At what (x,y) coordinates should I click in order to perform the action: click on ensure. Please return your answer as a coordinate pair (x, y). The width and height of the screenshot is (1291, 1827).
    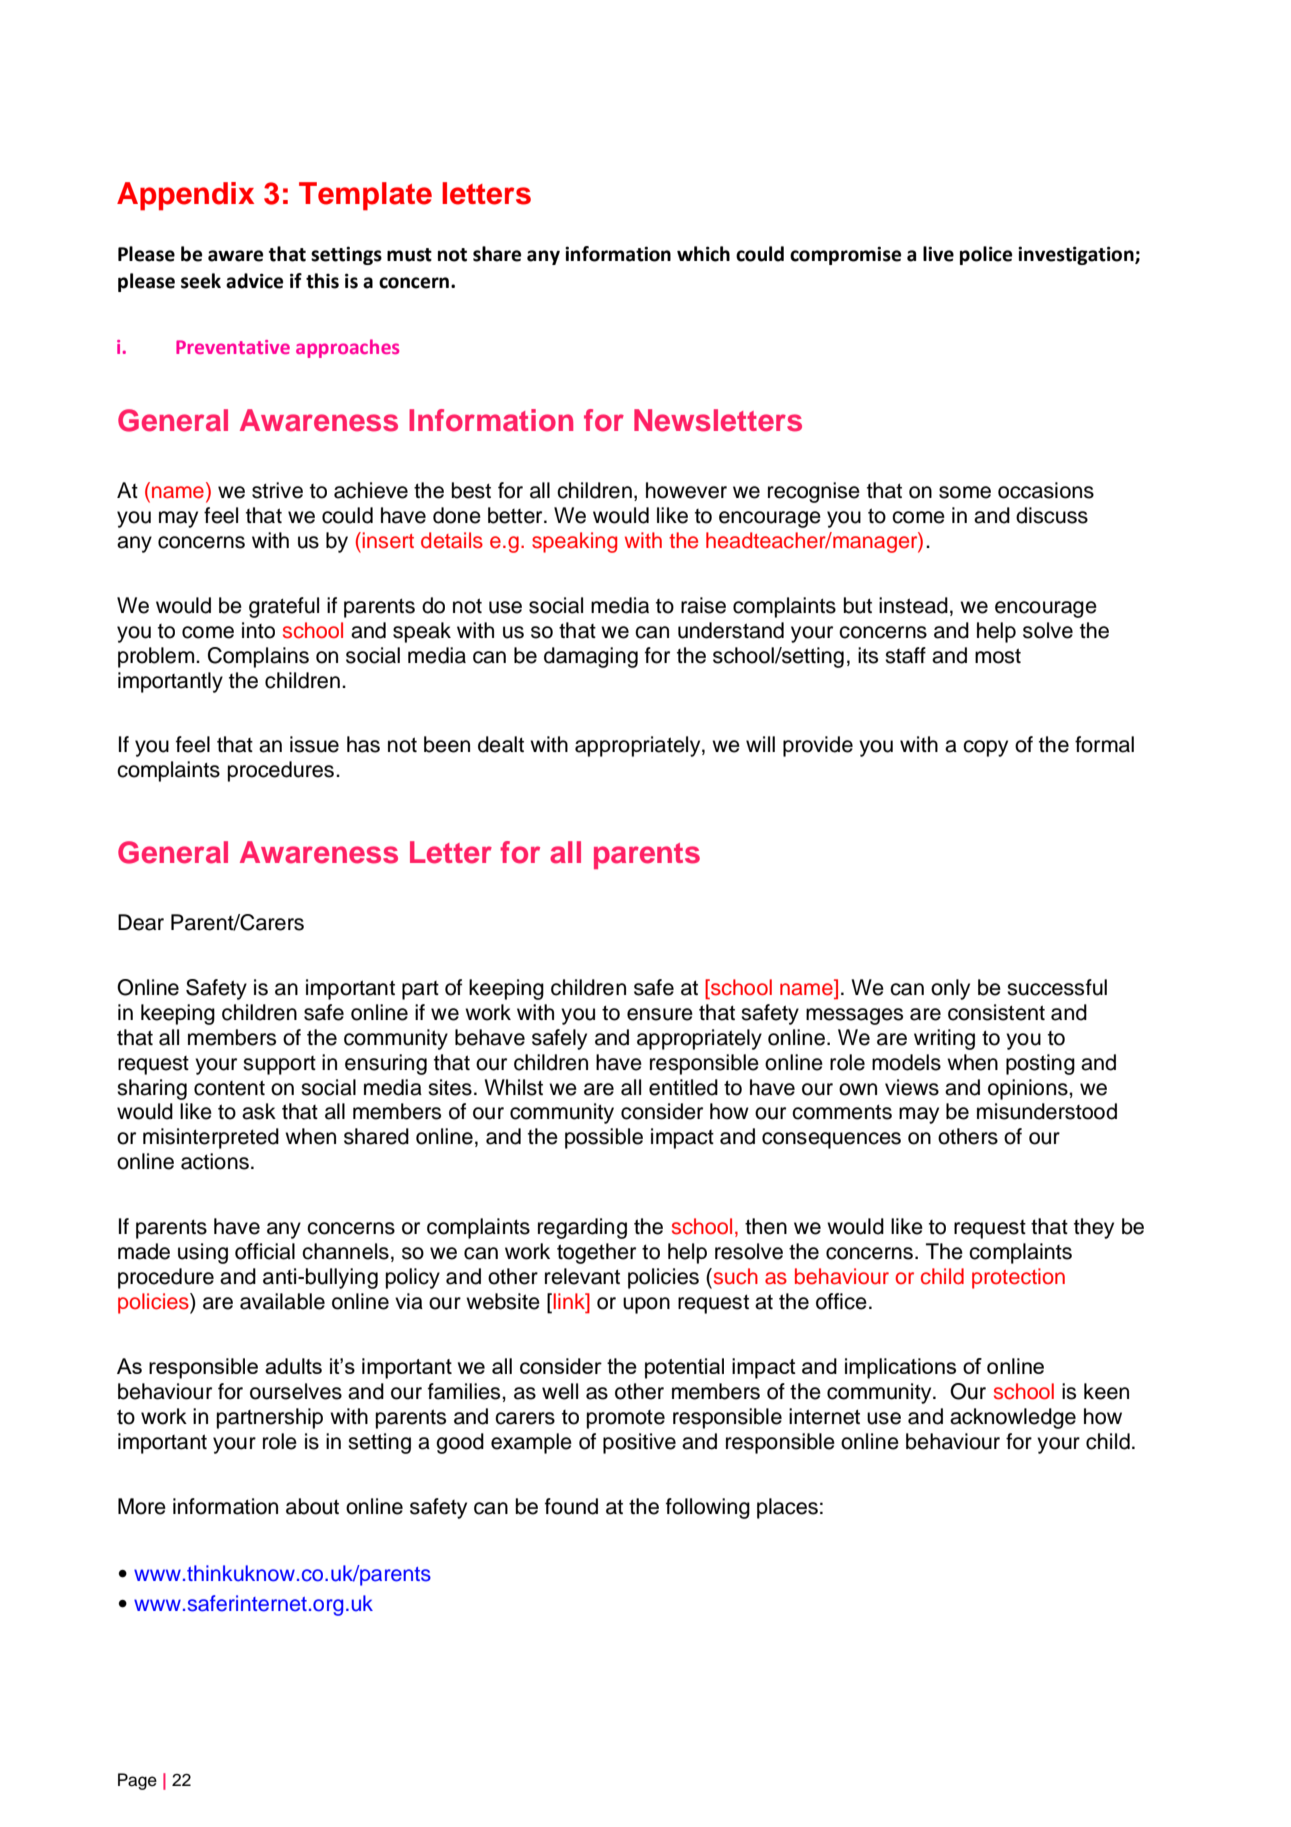
    Looking at the image, I should click on (660, 1014).
